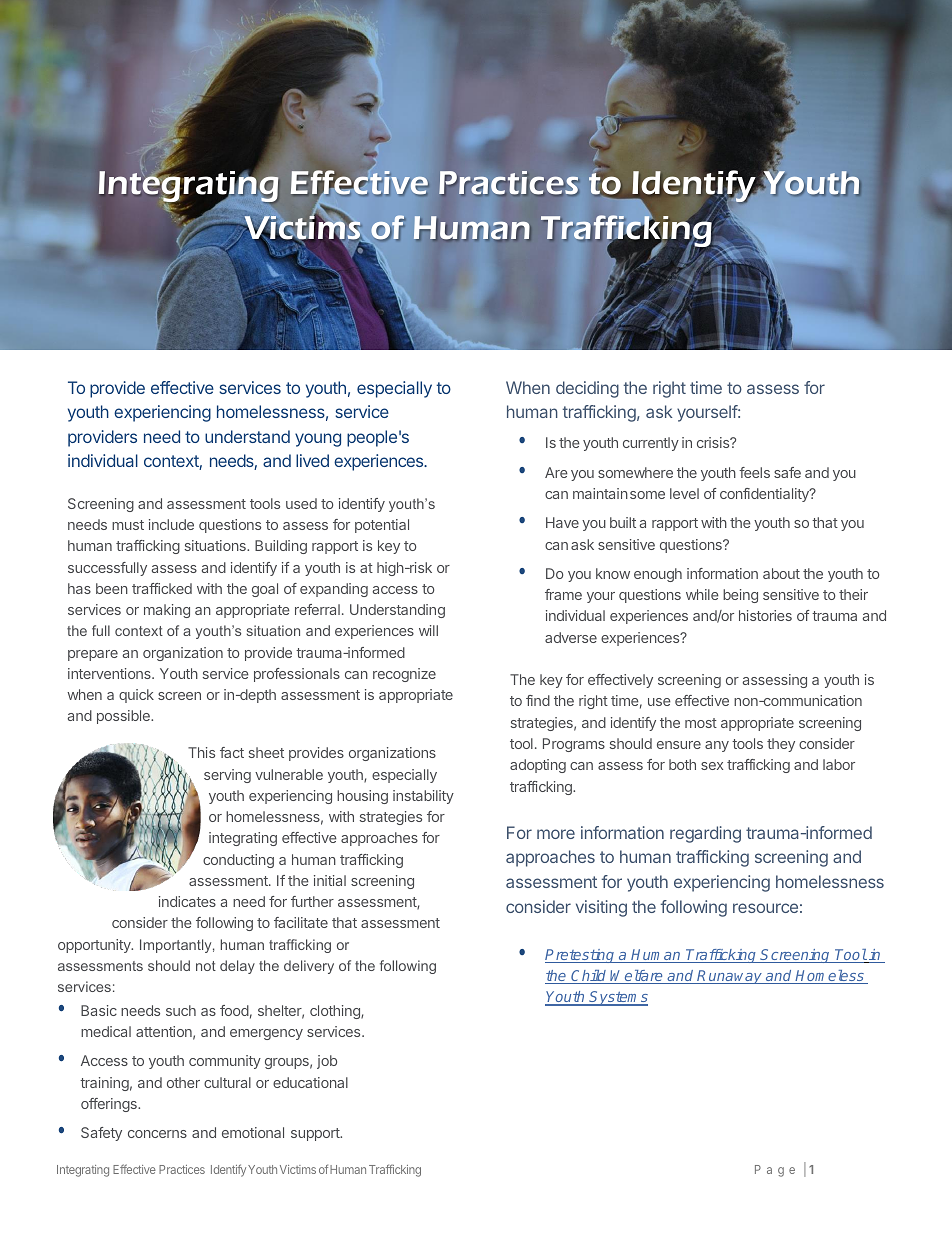 The height and width of the page is (1233, 952). I want to click on This, so click(201, 752).
